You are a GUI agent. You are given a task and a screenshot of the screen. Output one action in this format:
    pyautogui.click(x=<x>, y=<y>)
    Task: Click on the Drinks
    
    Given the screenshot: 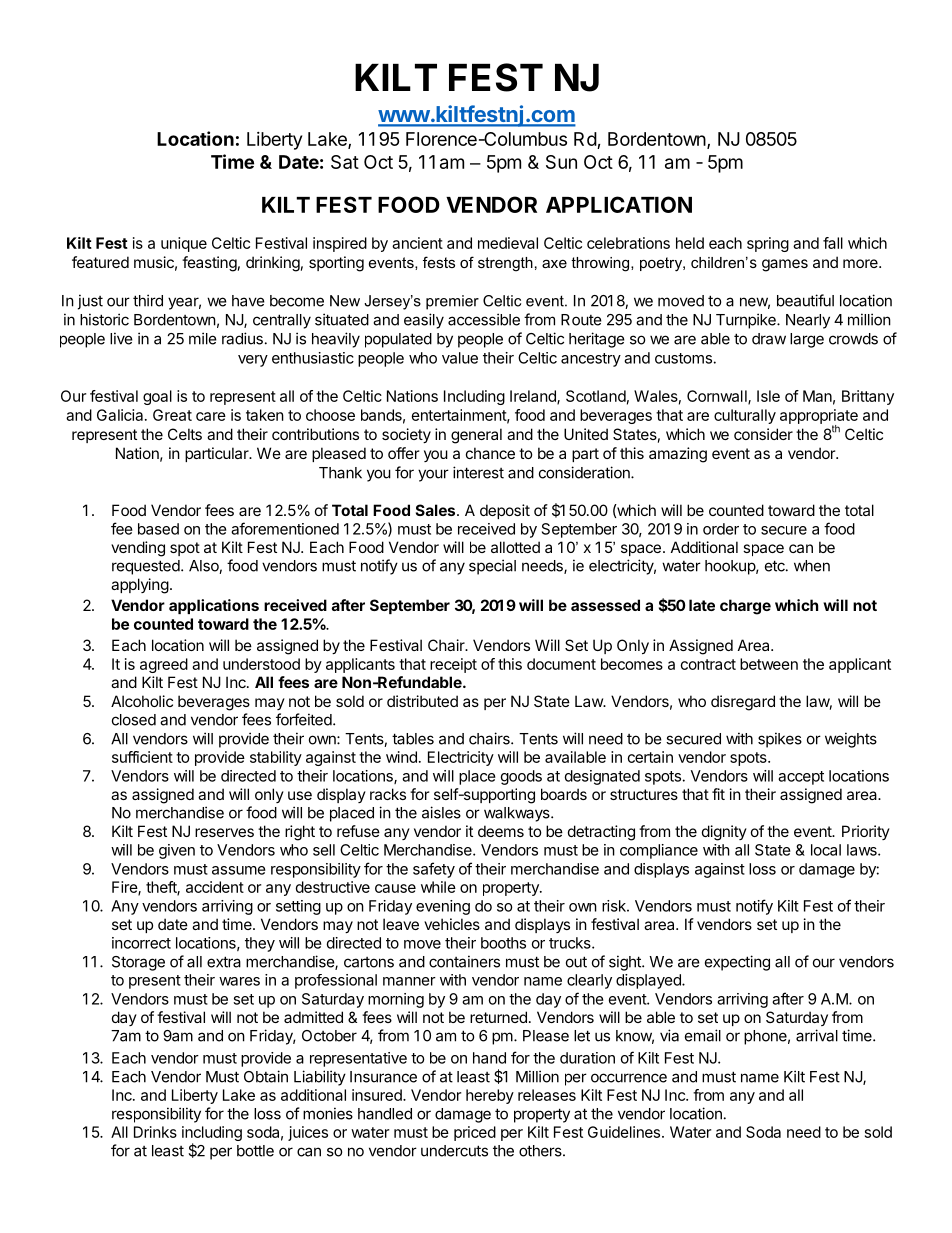 What is the action you would take?
    pyautogui.click(x=155, y=1132)
